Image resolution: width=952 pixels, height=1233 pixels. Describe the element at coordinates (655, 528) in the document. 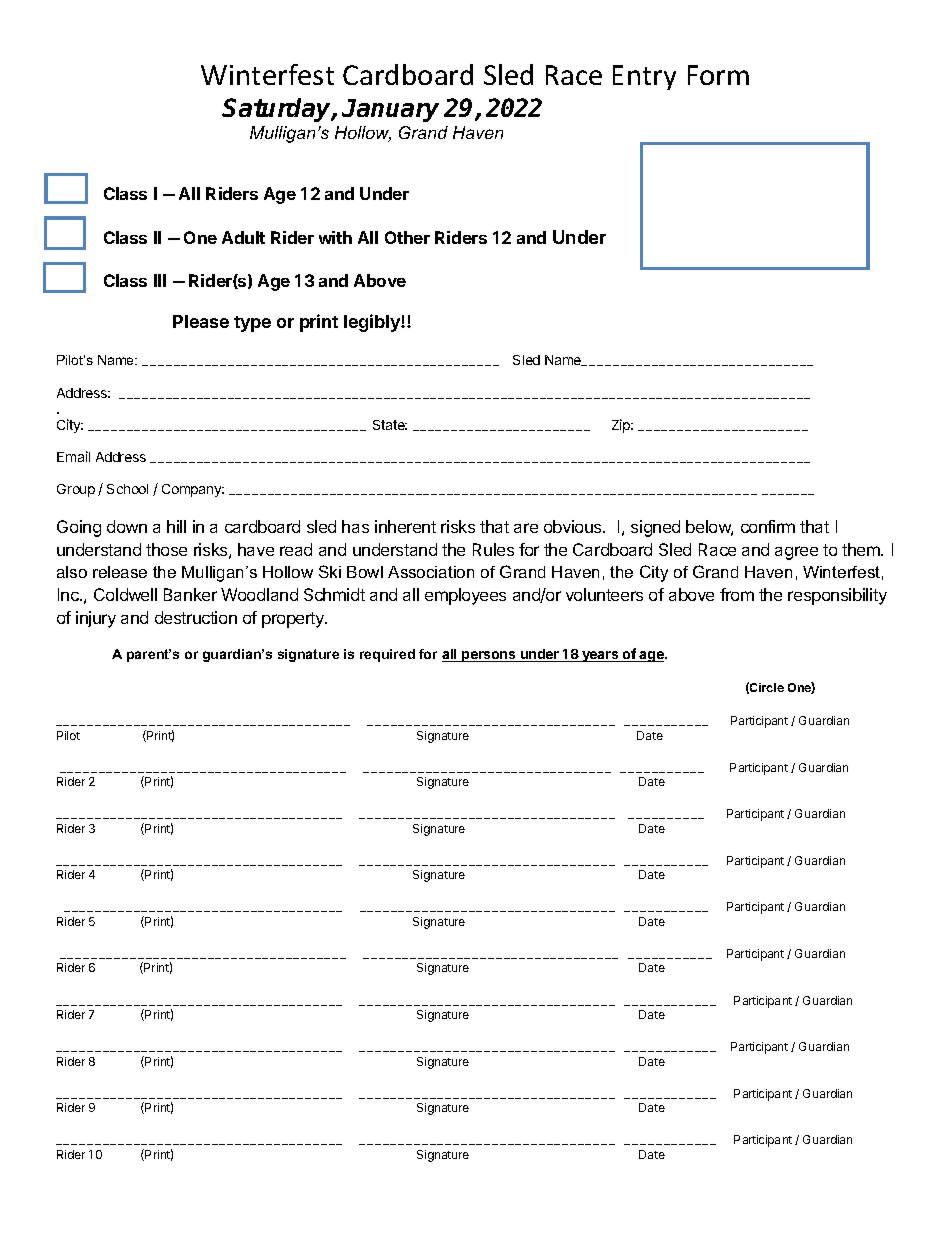

I see `signed` at that location.
